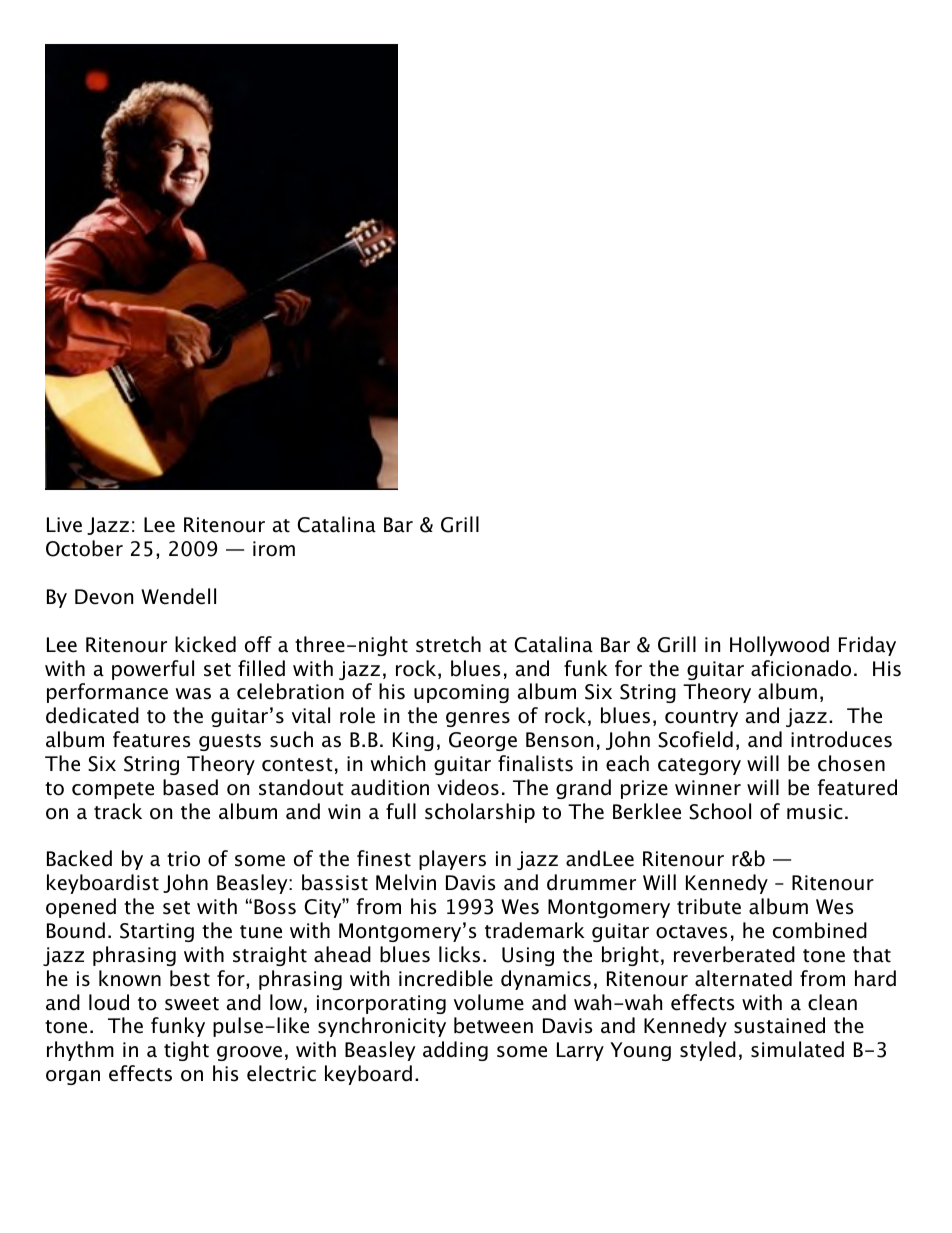 This screenshot has height=1233, width=952. Describe the element at coordinates (448, 644) in the screenshot. I see `stretch` at that location.
